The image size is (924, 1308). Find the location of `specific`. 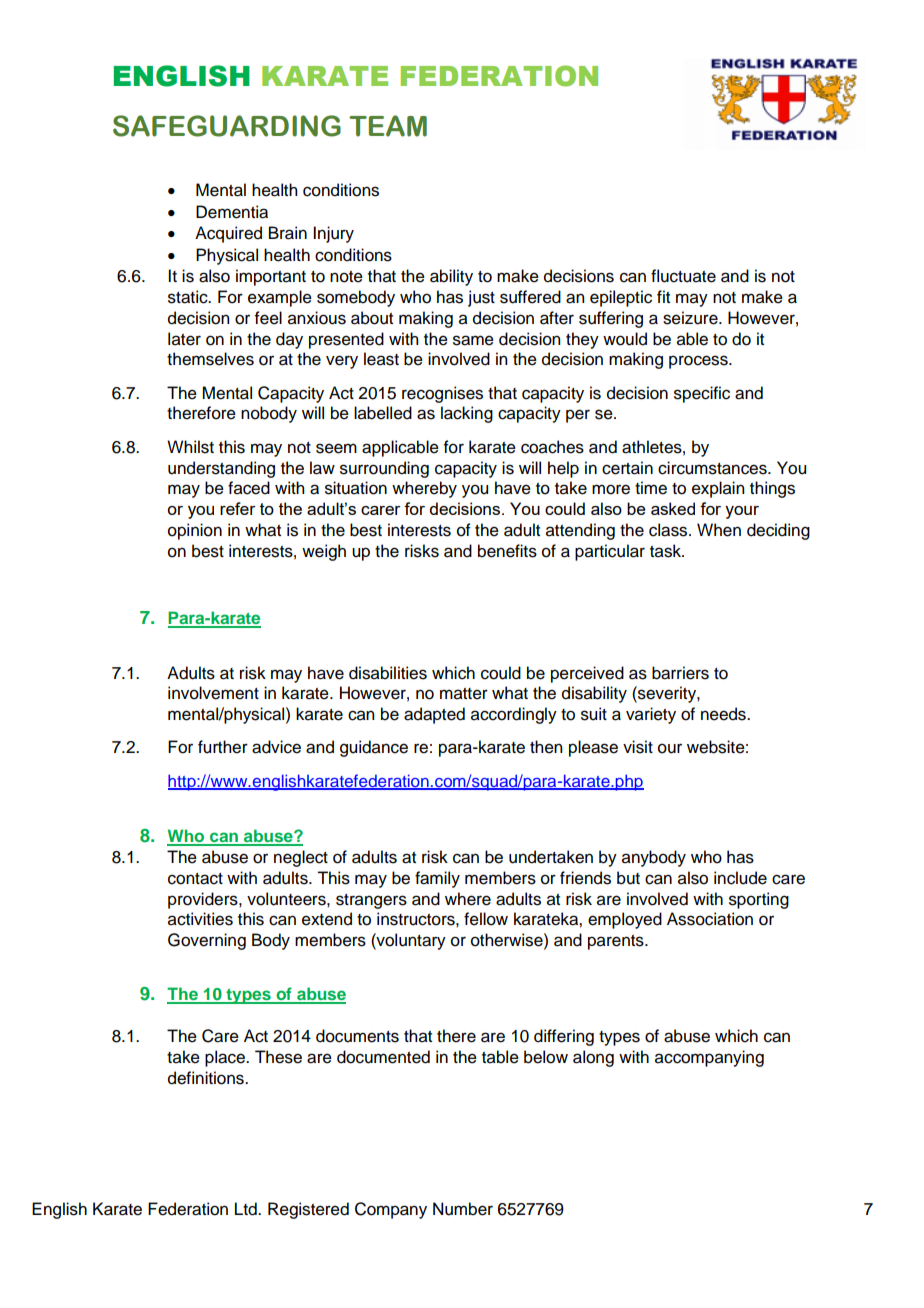

specific is located at coordinates (702, 394).
